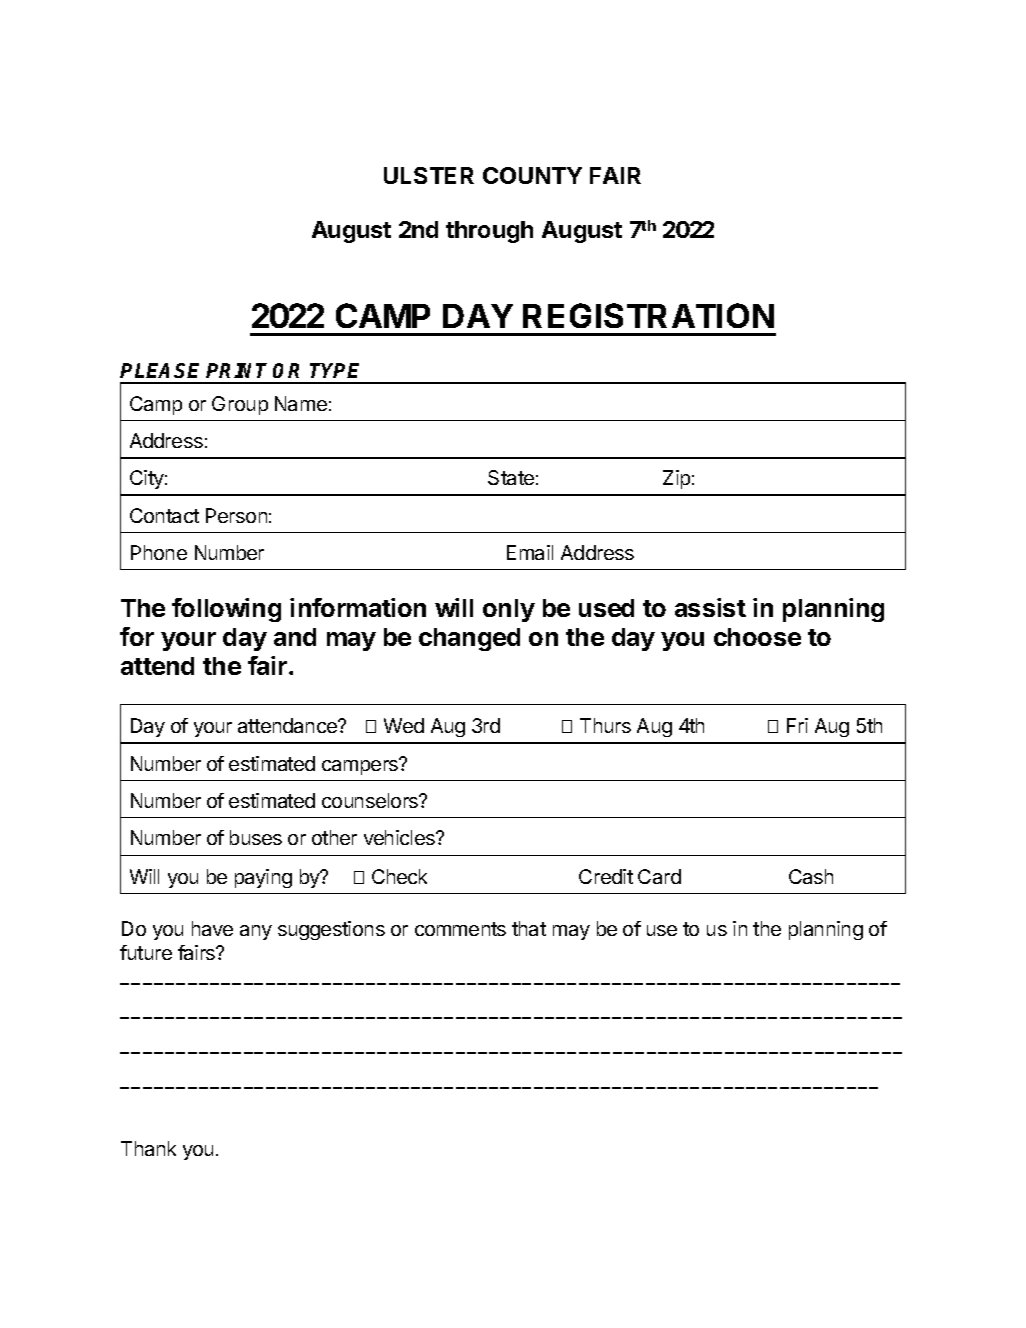 This screenshot has width=1026, height=1328. I want to click on ULSTER, so click(429, 175).
